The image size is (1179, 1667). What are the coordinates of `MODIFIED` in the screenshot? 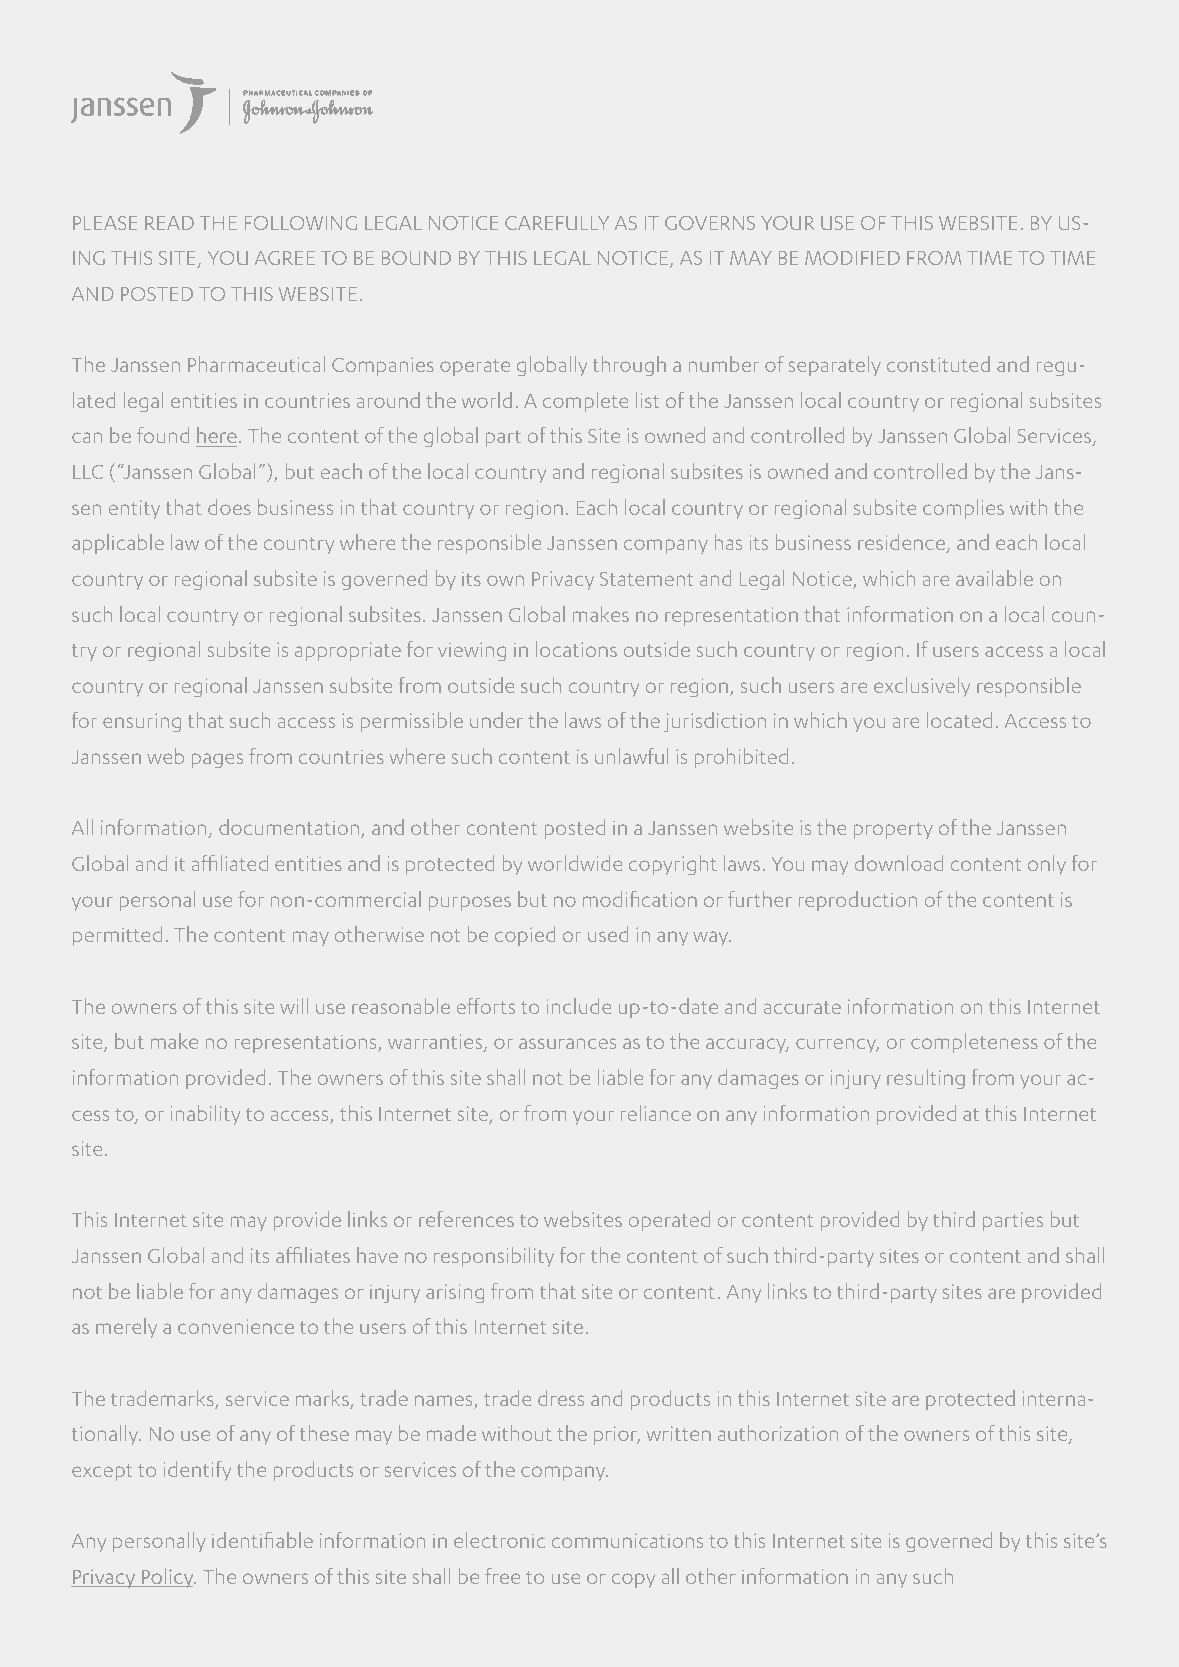 It's located at (852, 258).
